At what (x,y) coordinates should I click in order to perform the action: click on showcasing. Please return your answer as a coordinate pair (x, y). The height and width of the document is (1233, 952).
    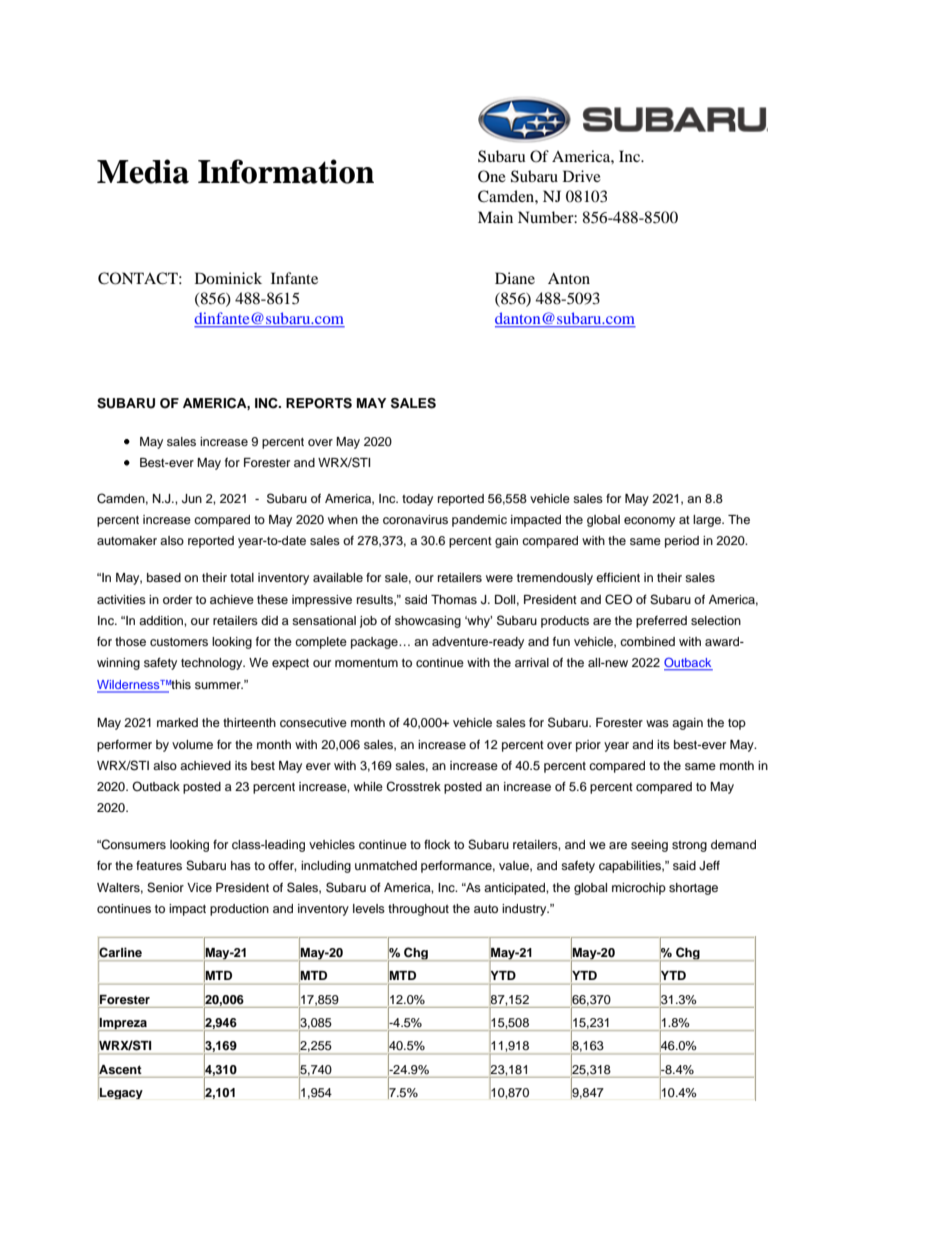
    Looking at the image, I should click on (428, 622).
